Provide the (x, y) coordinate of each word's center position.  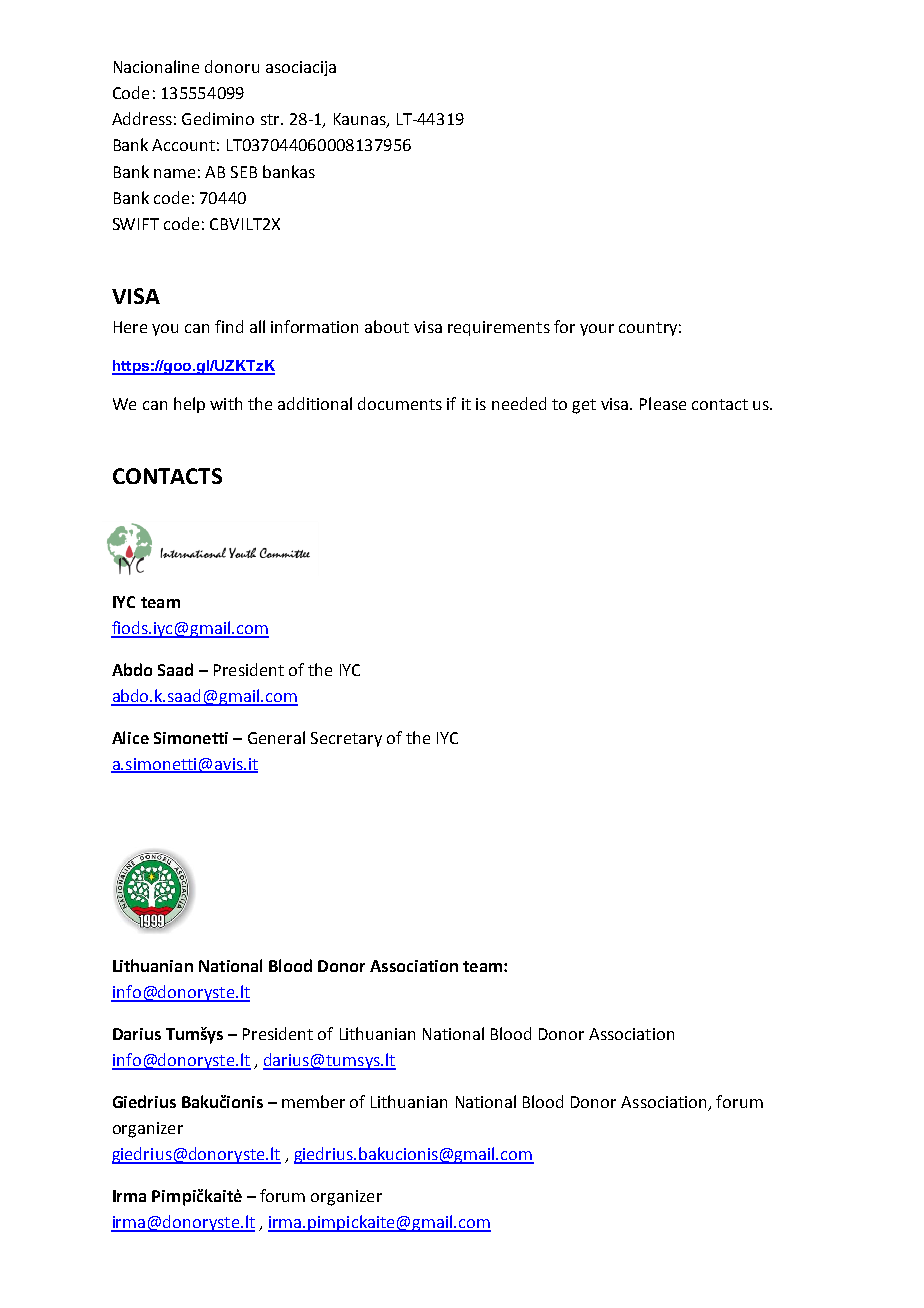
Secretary (346, 739)
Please (663, 403)
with (226, 403)
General (276, 737)
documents (400, 403)
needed (519, 403)
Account (183, 145)
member (313, 1101)
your (597, 330)
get (584, 406)
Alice (130, 737)
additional (315, 403)
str (271, 119)
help (189, 405)
